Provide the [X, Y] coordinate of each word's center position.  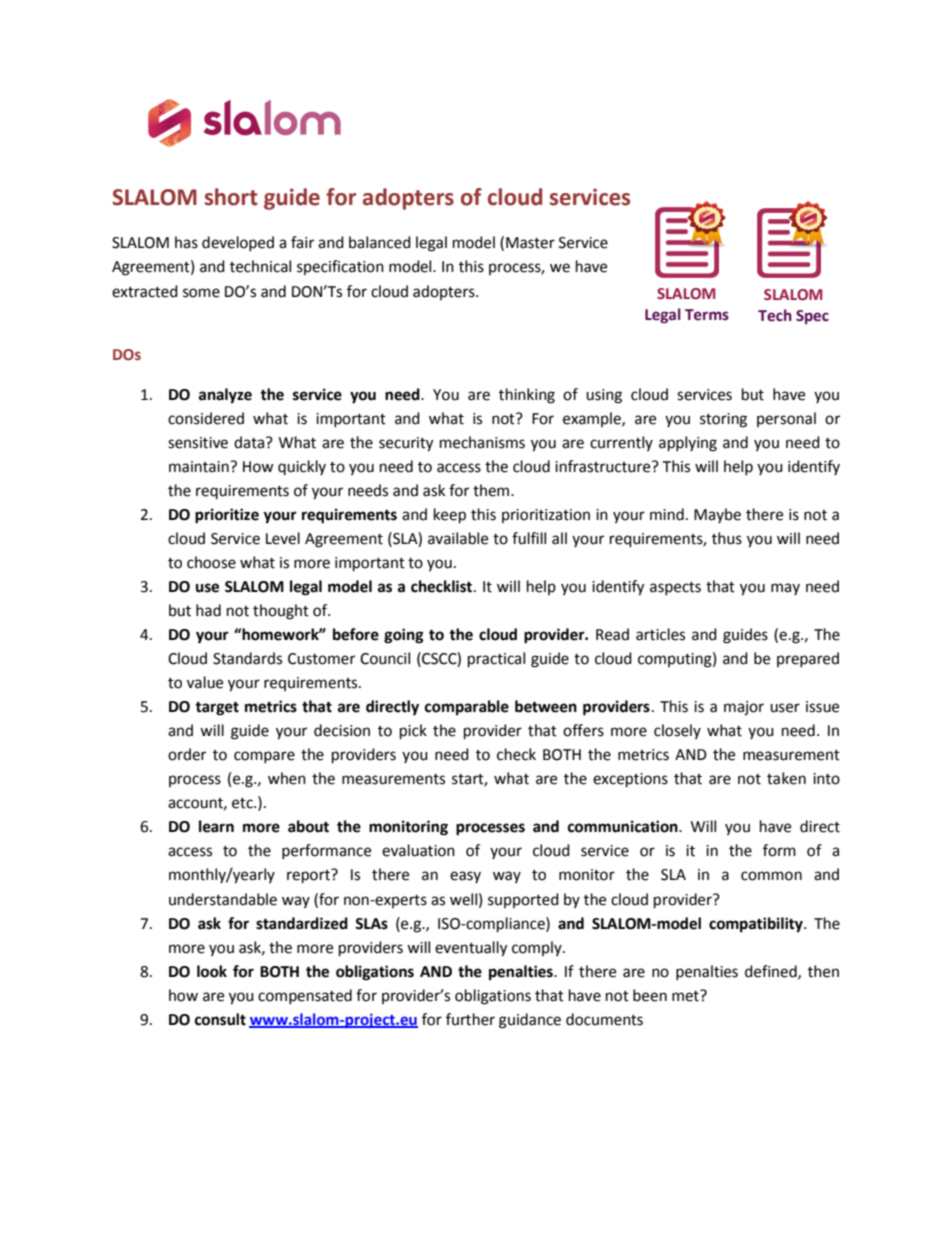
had [208, 610]
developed [238, 243]
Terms [707, 315]
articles [660, 634]
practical [496, 660]
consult [220, 1019]
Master [530, 243]
